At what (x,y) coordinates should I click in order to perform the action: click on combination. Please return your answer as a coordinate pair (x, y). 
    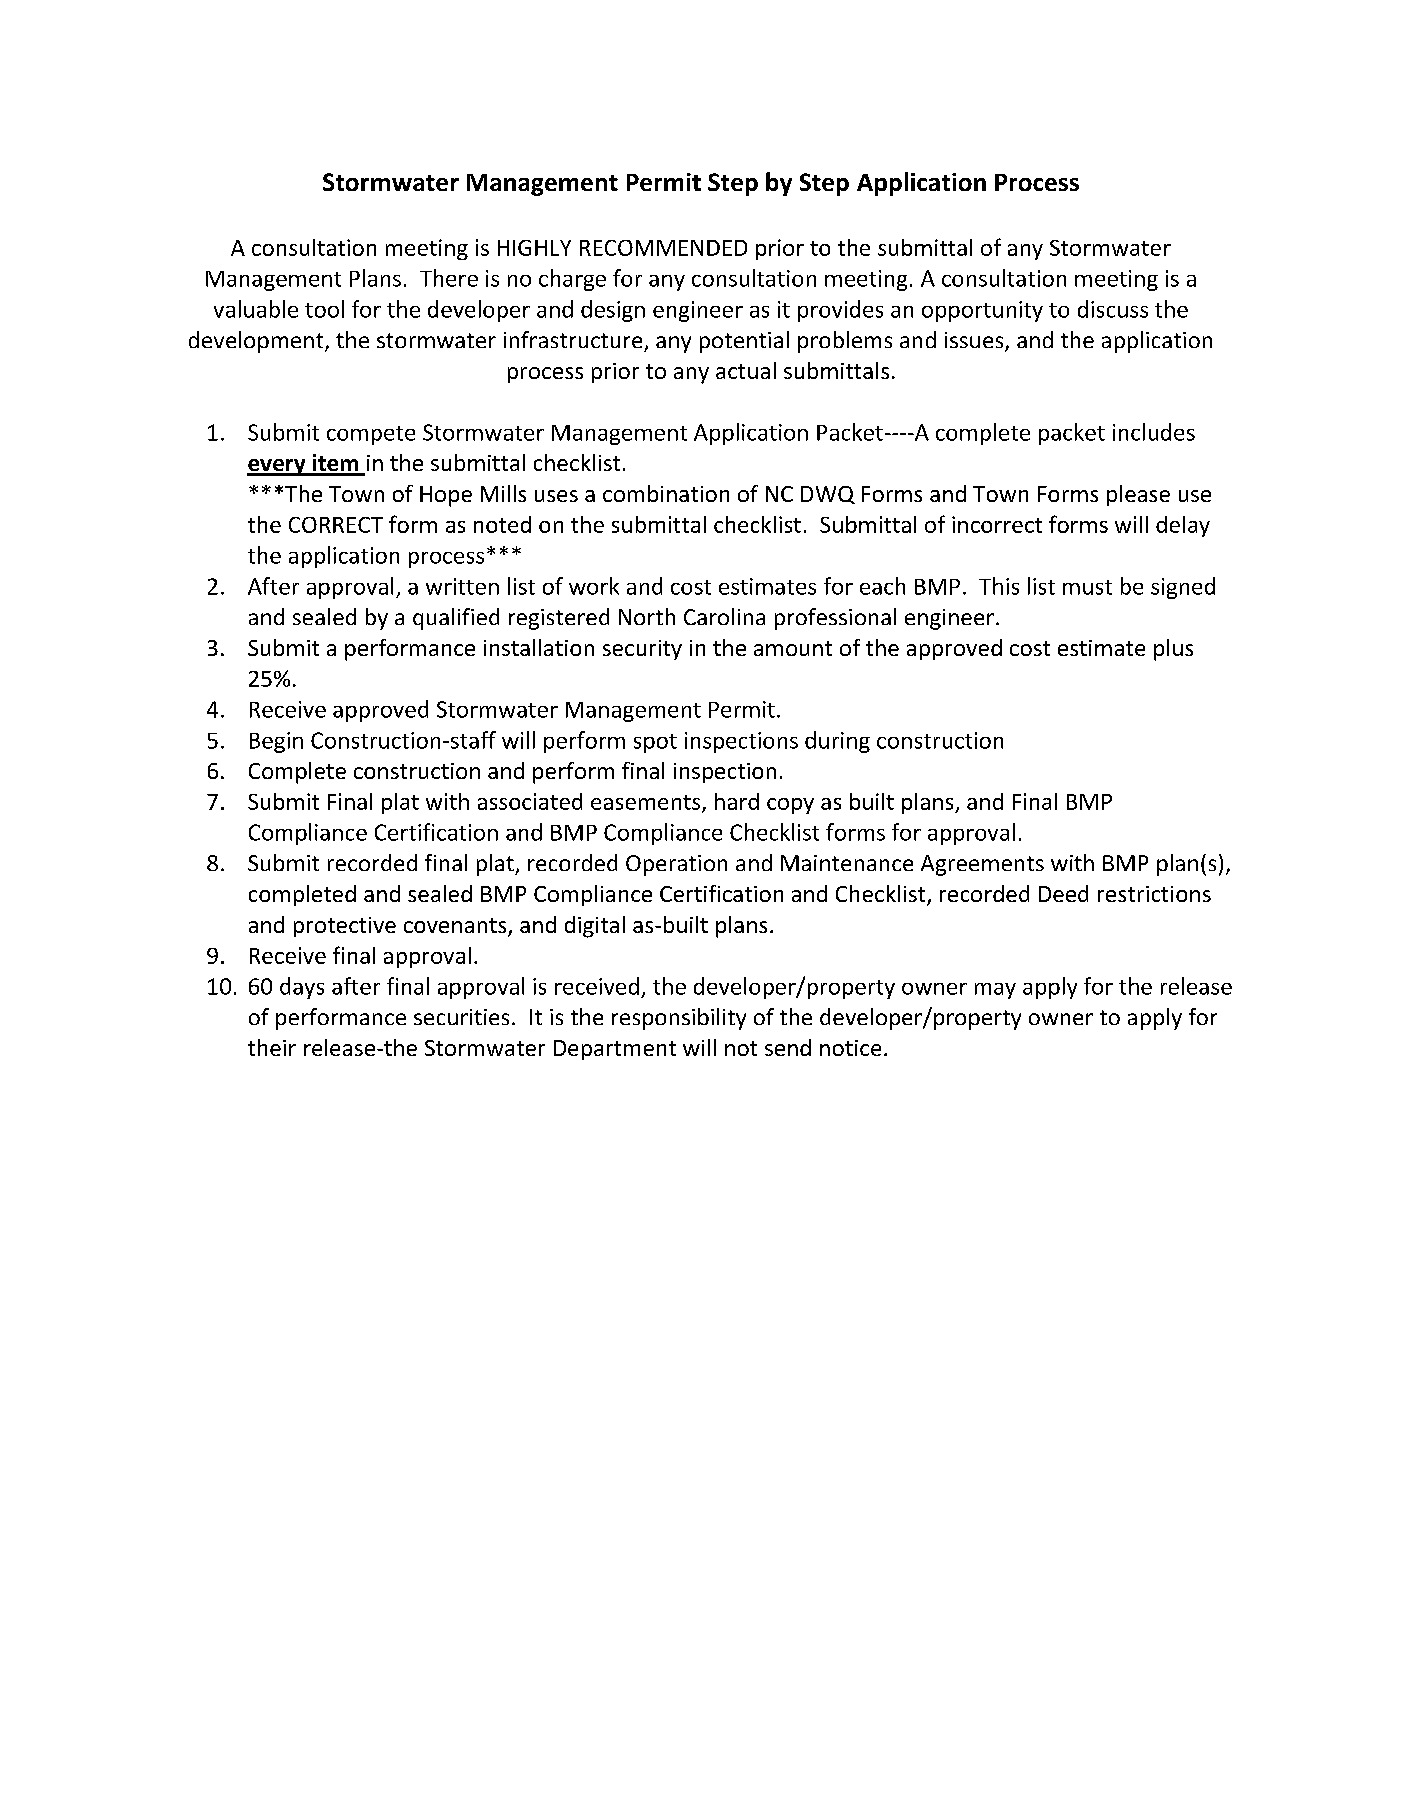
    Looking at the image, I should click on (666, 493).
